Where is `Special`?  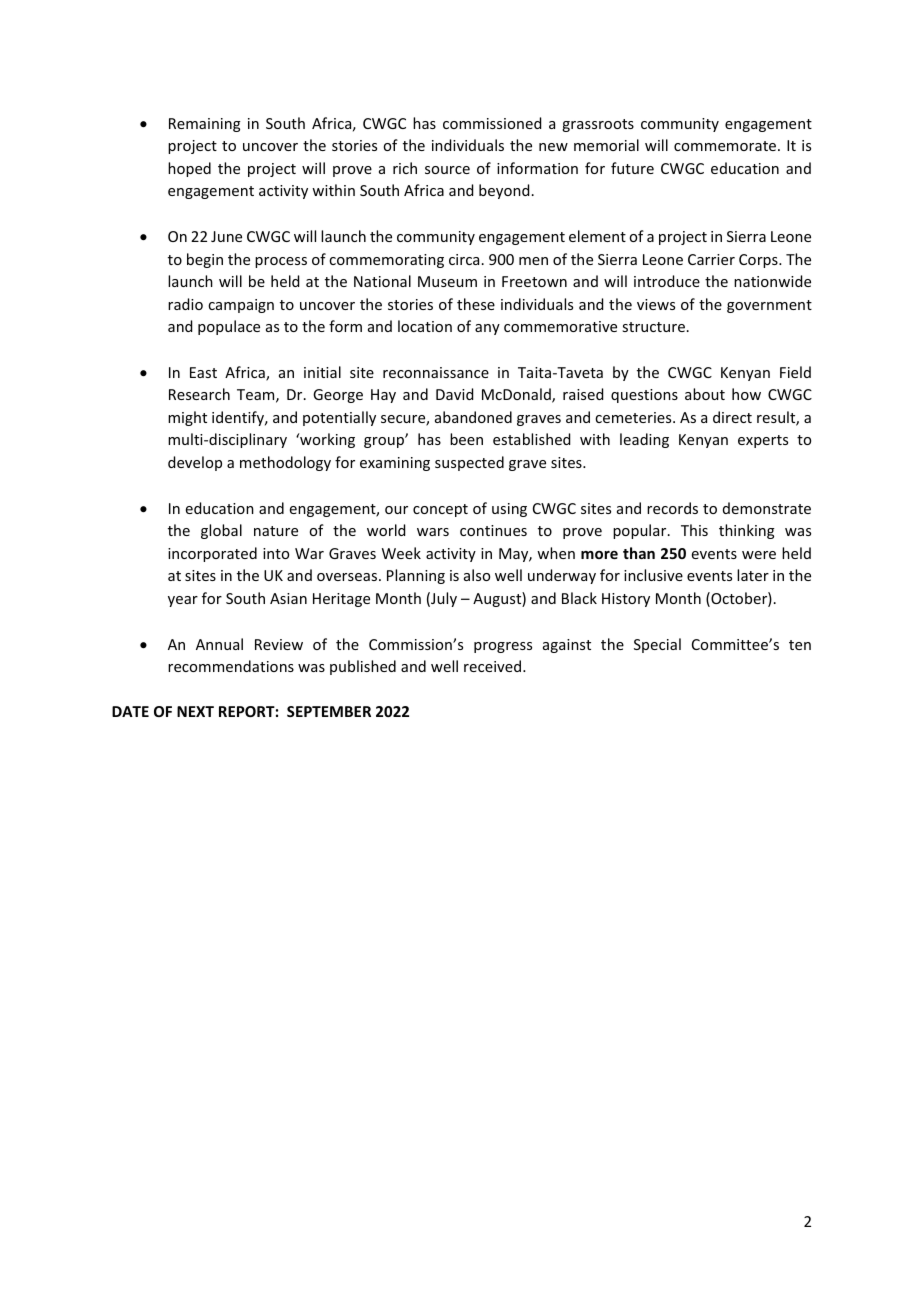 Special is located at coordinates (657, 645).
